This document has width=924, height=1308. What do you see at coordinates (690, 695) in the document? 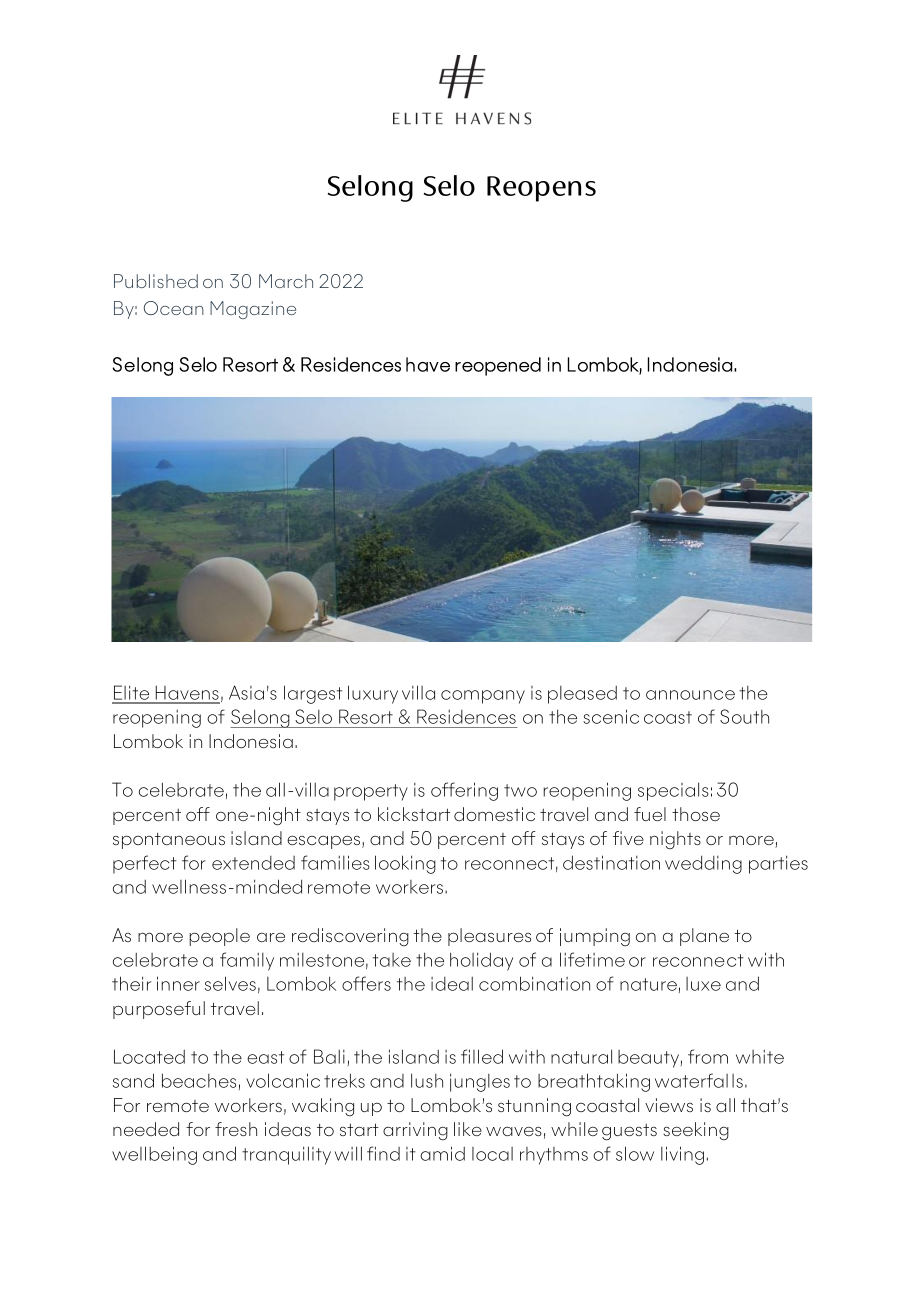
I see `announce` at bounding box center [690, 695].
